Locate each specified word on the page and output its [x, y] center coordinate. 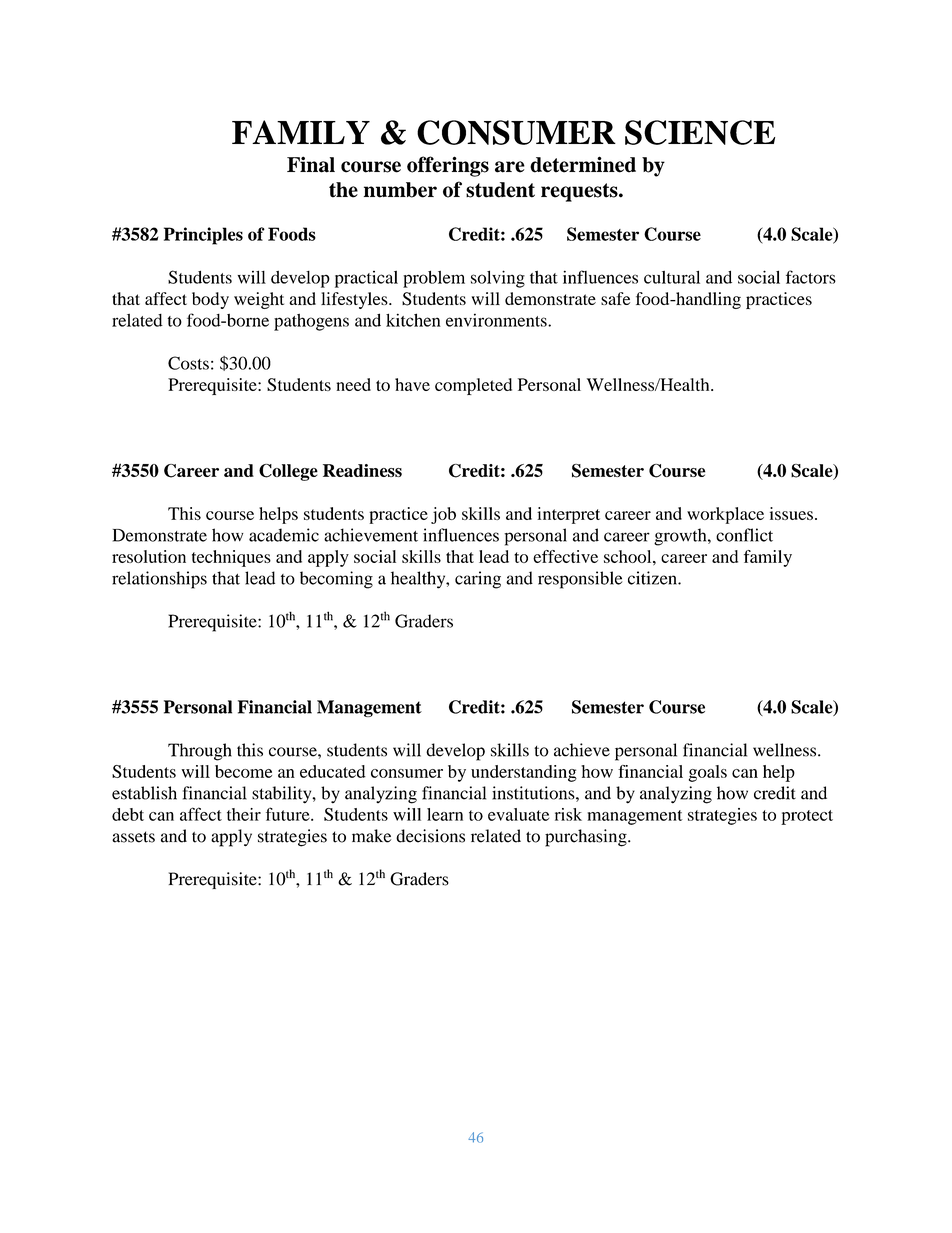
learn [445, 814]
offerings [448, 166]
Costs [188, 363]
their [244, 814]
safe [615, 298]
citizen [653, 578]
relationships [159, 580]
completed [473, 386]
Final [311, 164]
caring [478, 580]
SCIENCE [700, 132]
